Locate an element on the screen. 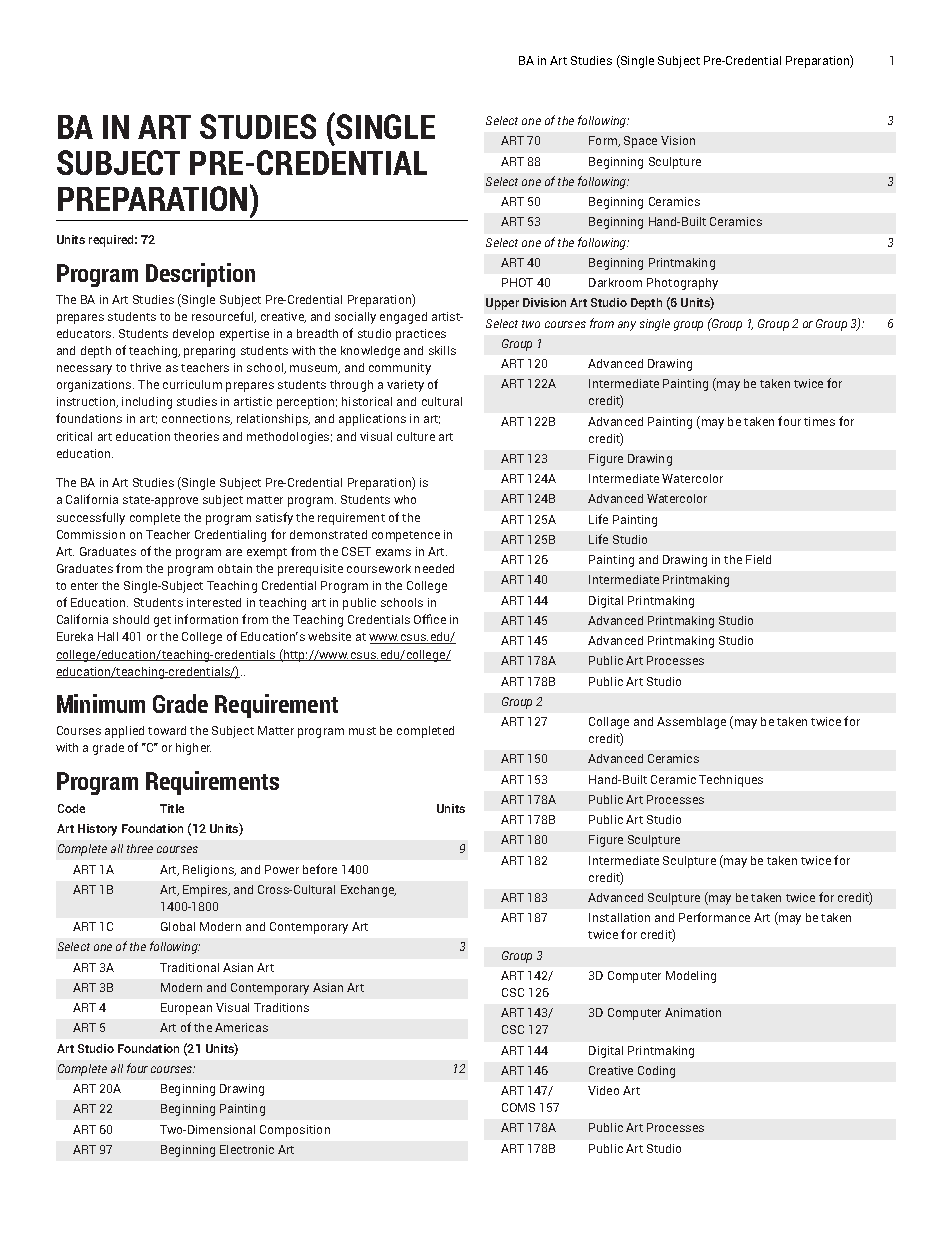 The width and height of the screenshot is (952, 1233). needed is located at coordinates (434, 568).
